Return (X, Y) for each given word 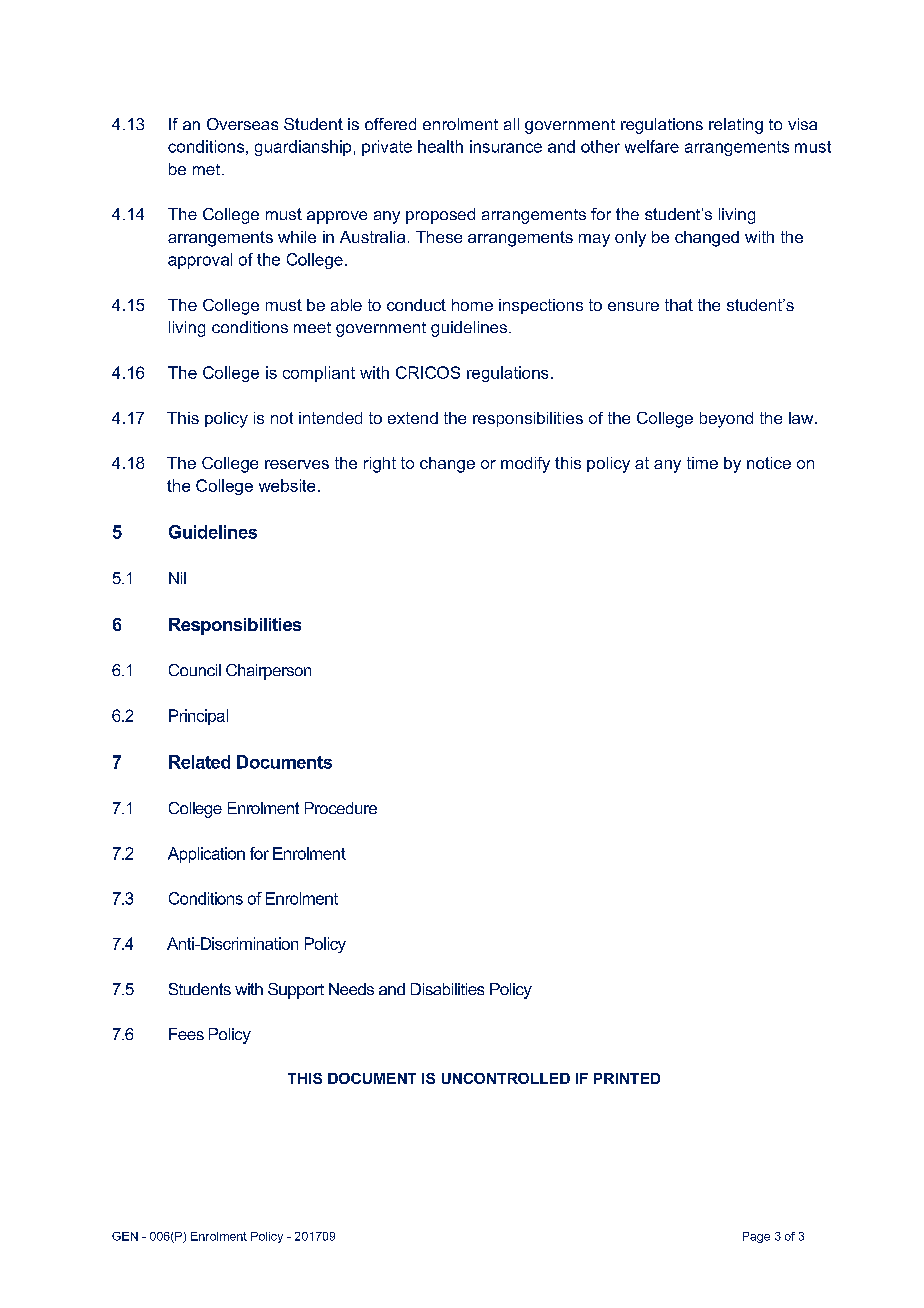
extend (413, 418)
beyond (726, 420)
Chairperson (268, 672)
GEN (125, 1236)
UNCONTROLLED (506, 1078)
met (206, 169)
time (702, 463)
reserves (297, 464)
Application (206, 855)
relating (736, 126)
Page (756, 1237)
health (440, 146)
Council (195, 670)
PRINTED (627, 1078)
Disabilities (447, 989)
